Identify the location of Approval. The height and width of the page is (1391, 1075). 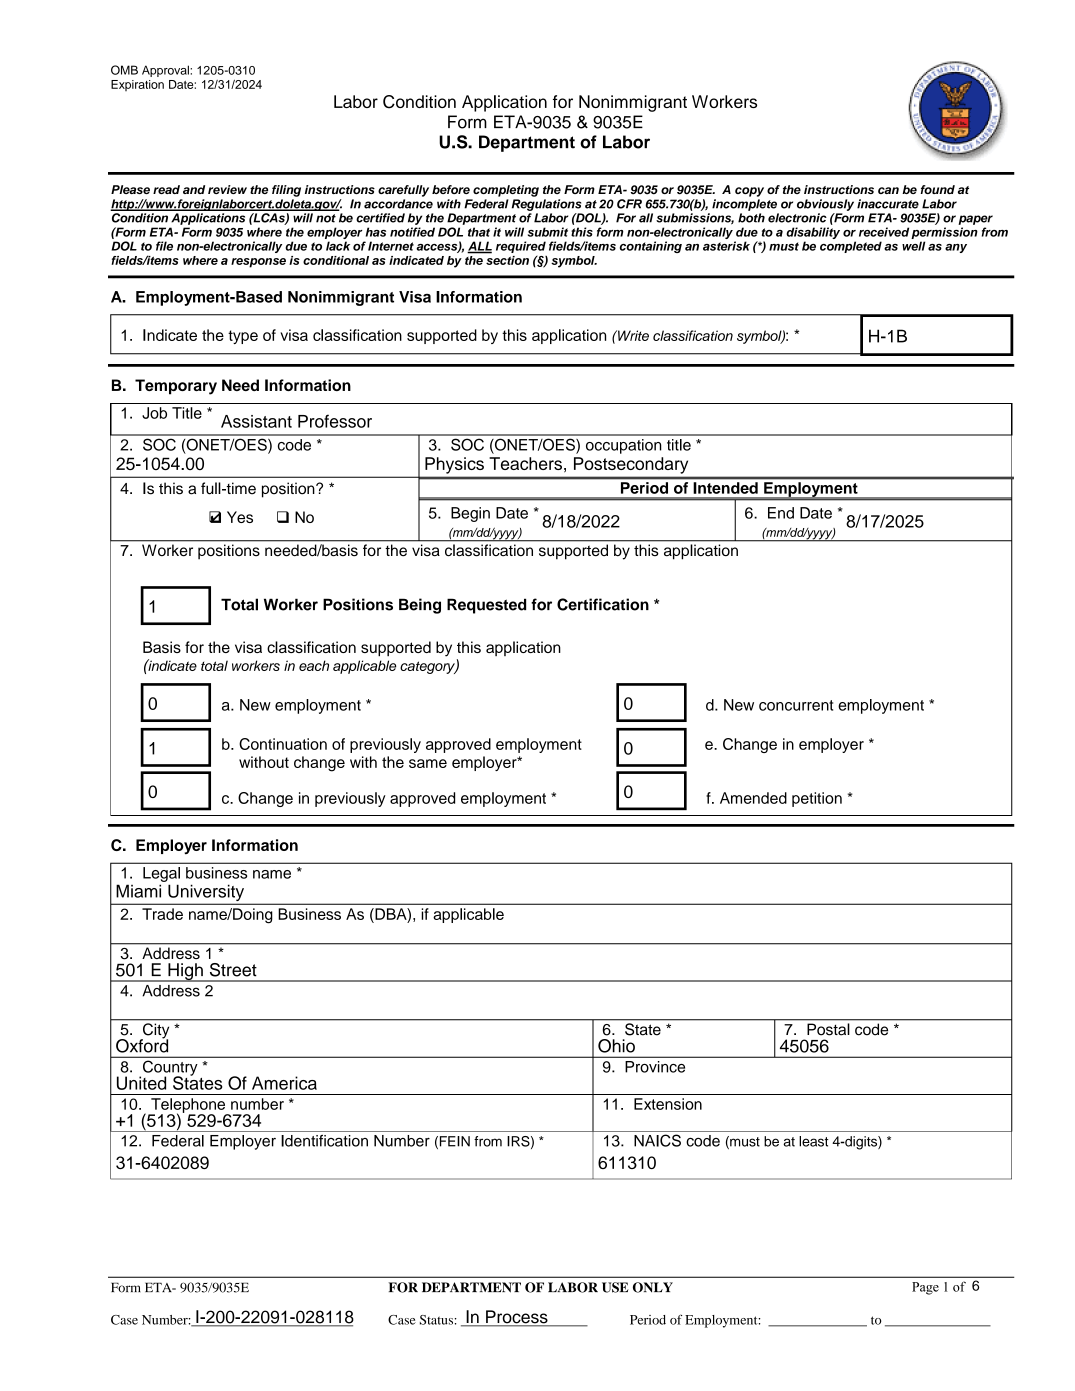
(166, 71).
